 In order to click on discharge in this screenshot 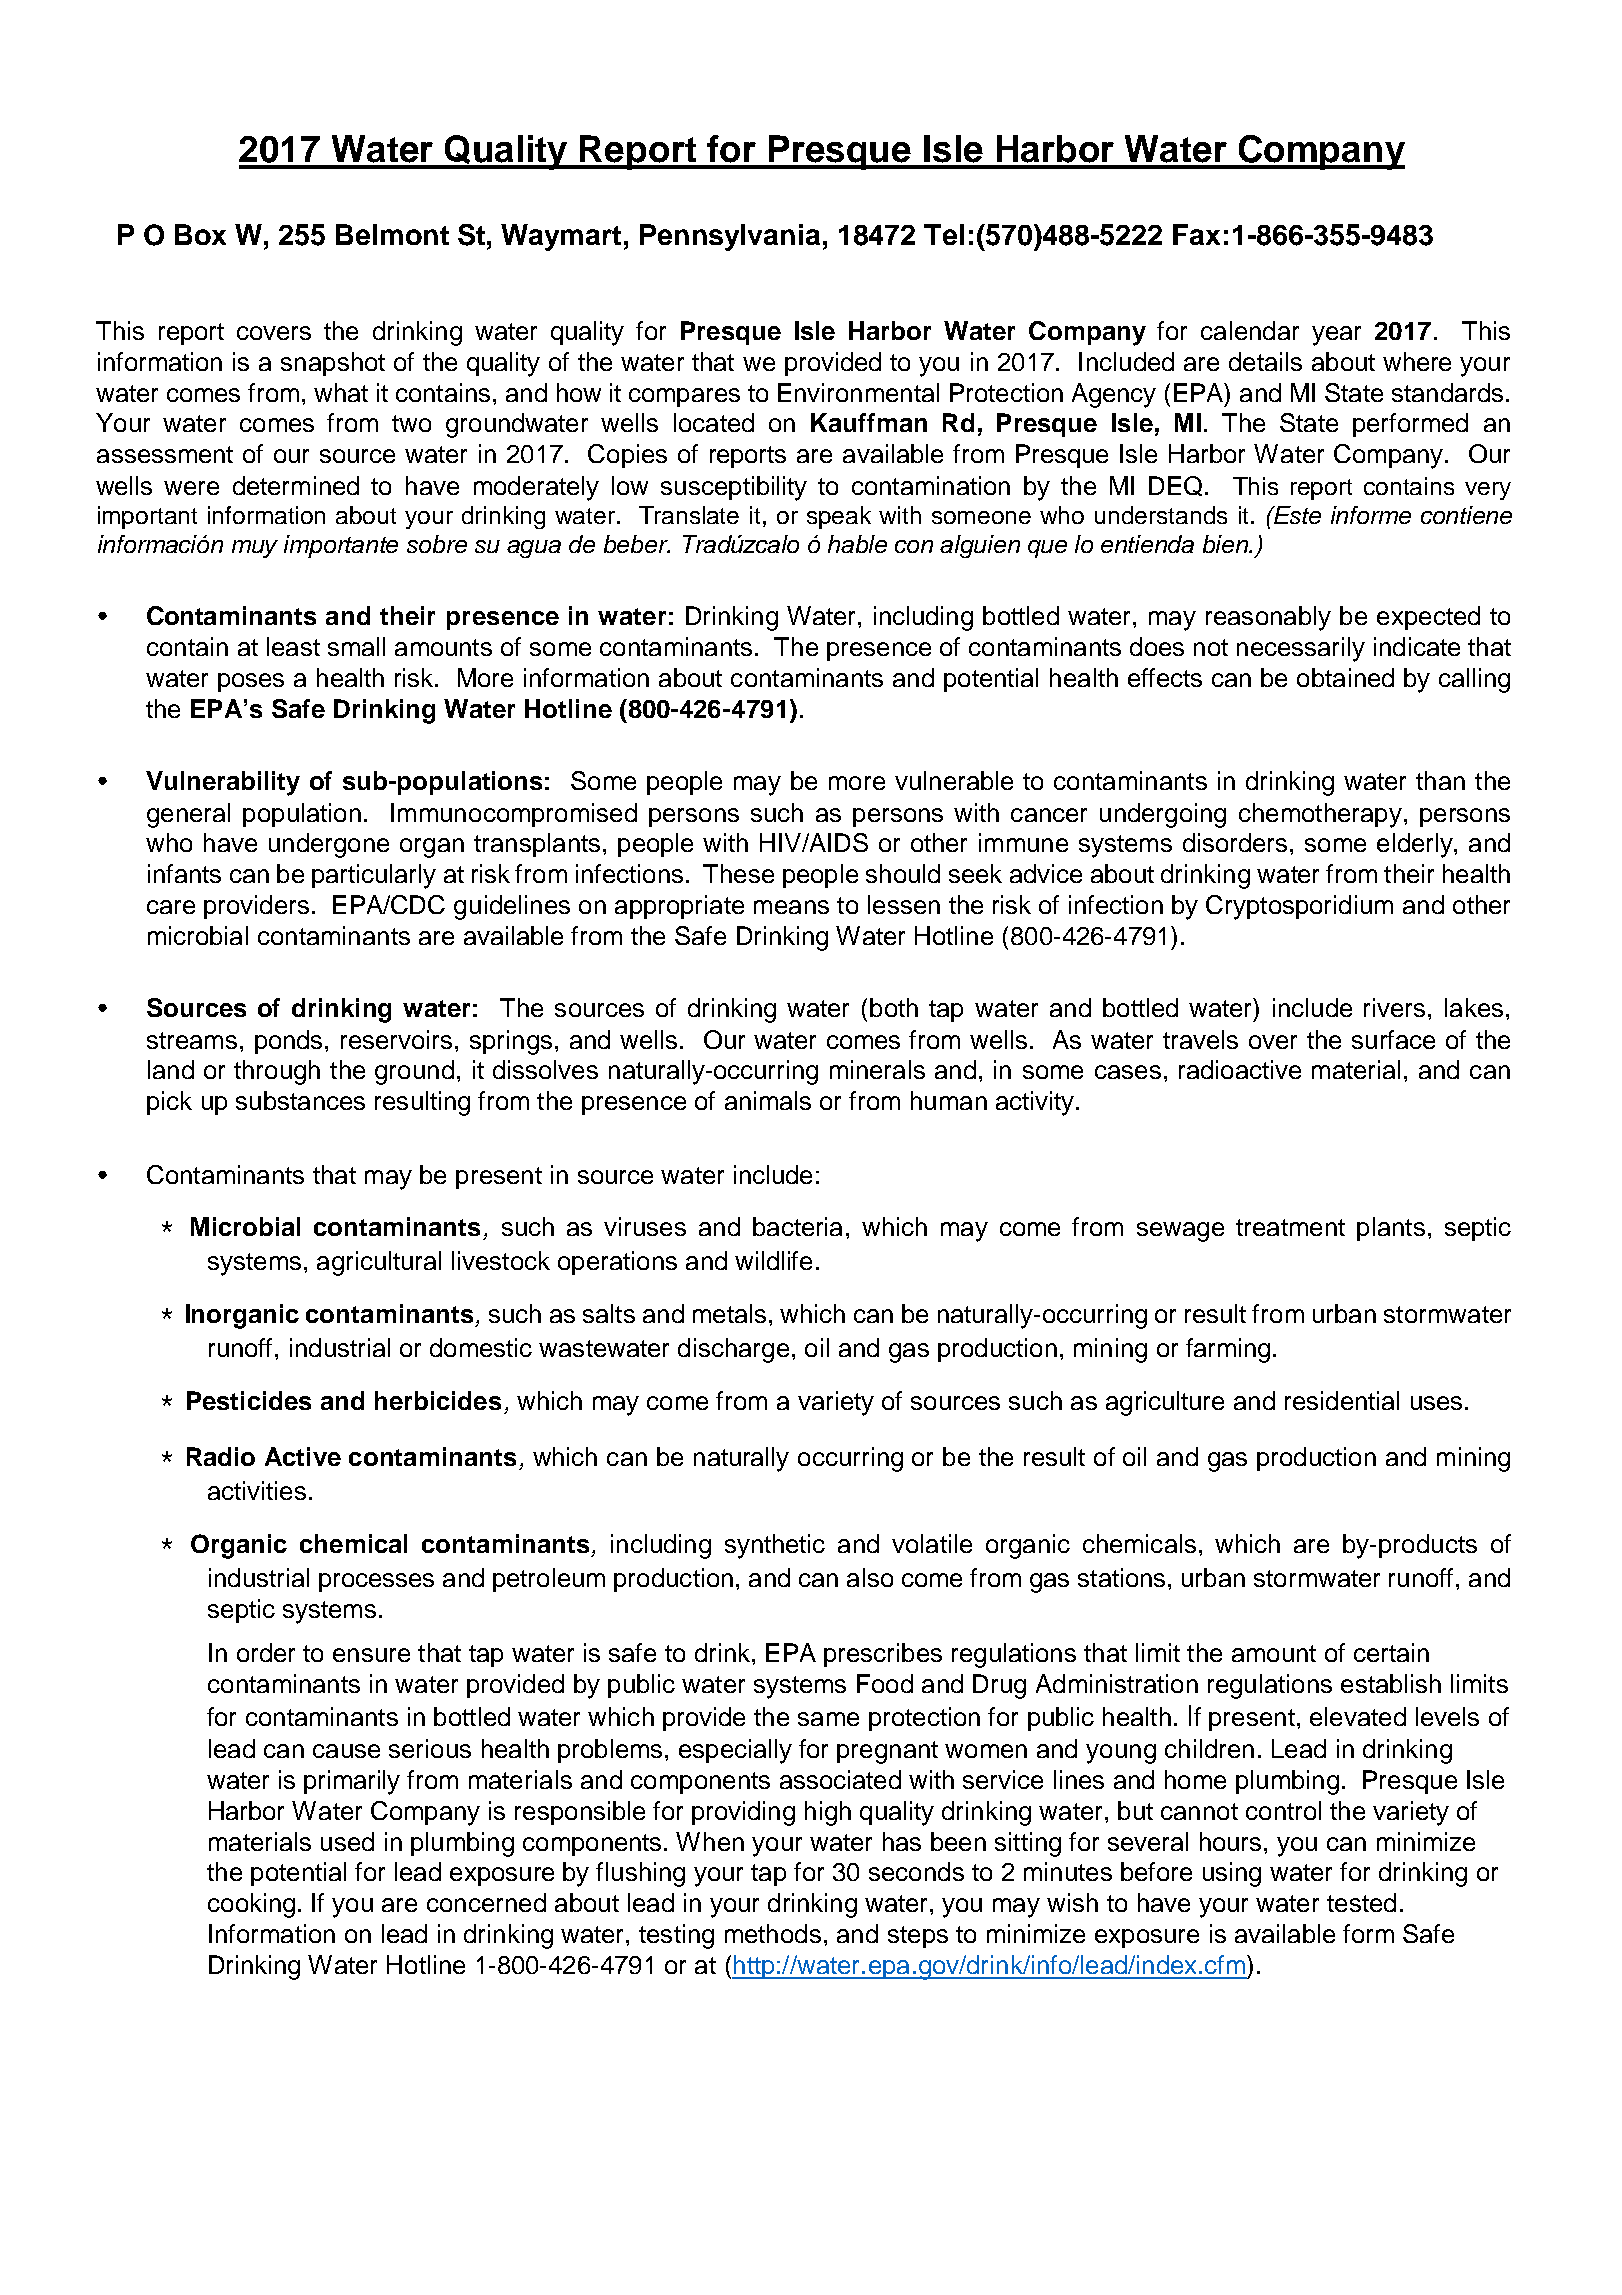, I will do `click(733, 1350)`.
